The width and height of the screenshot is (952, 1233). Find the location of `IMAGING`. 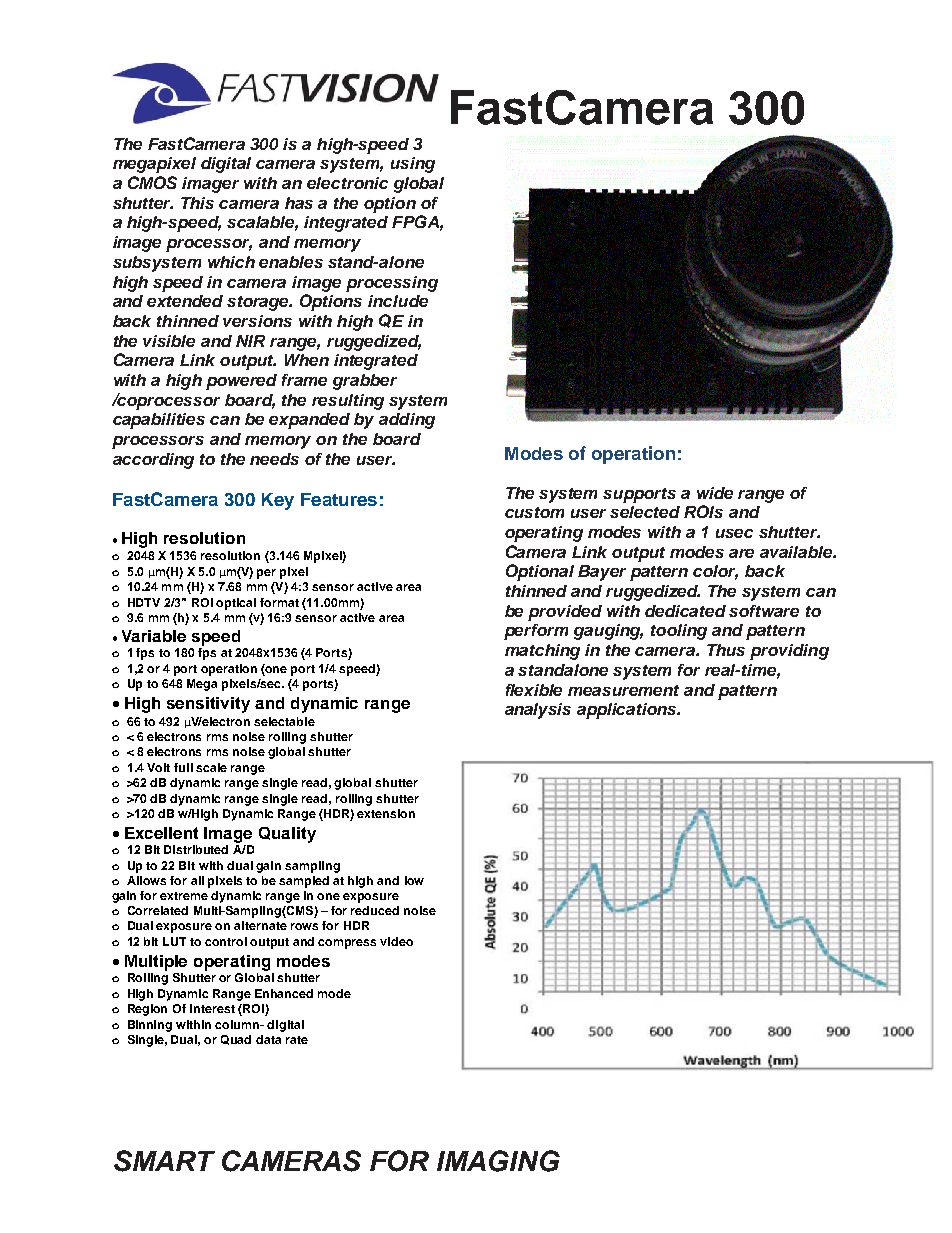

IMAGING is located at coordinates (498, 1161).
